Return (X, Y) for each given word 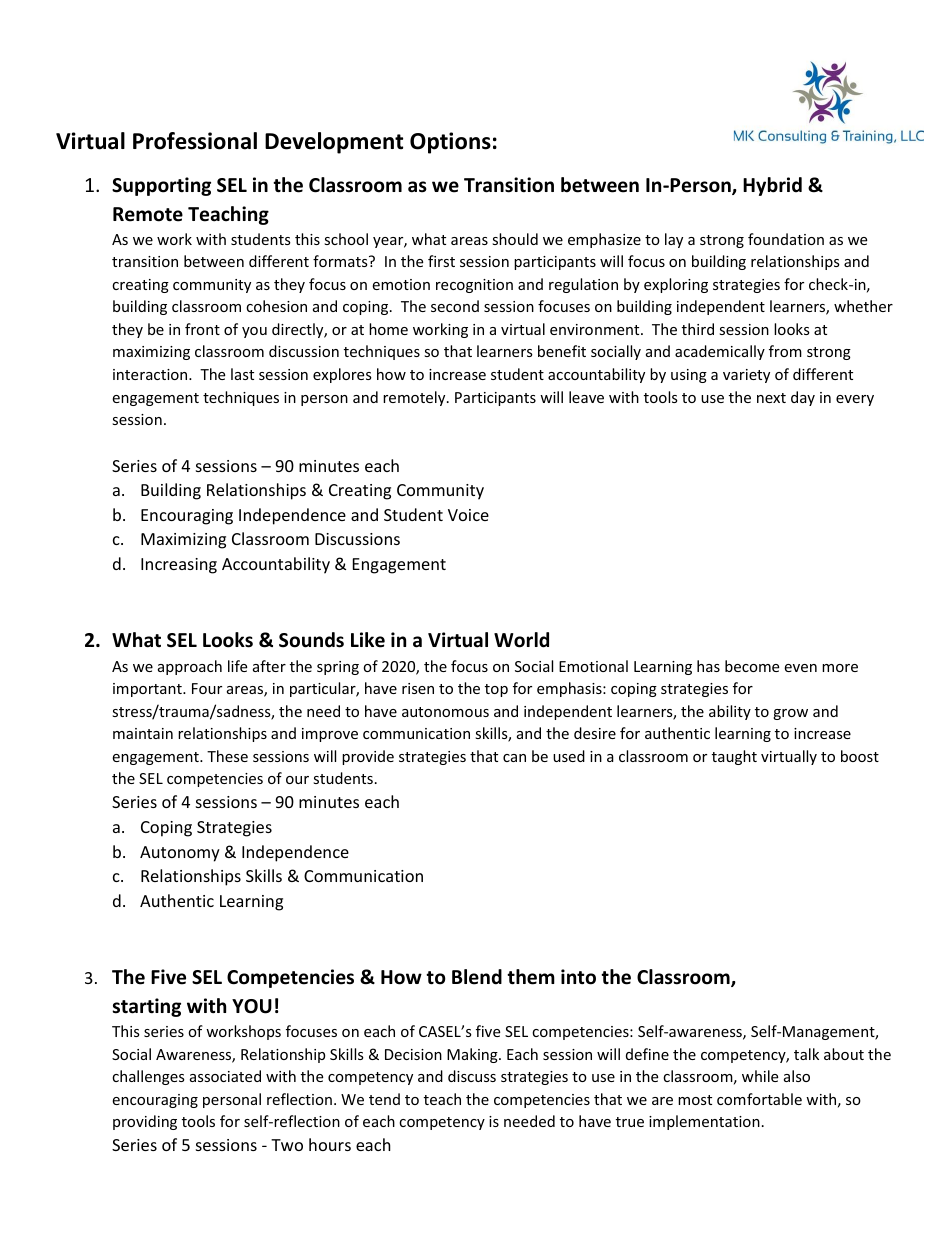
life (237, 666)
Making (473, 1055)
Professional (195, 141)
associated (225, 1076)
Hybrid (772, 186)
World (521, 640)
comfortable (759, 1099)
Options (450, 143)
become (752, 666)
